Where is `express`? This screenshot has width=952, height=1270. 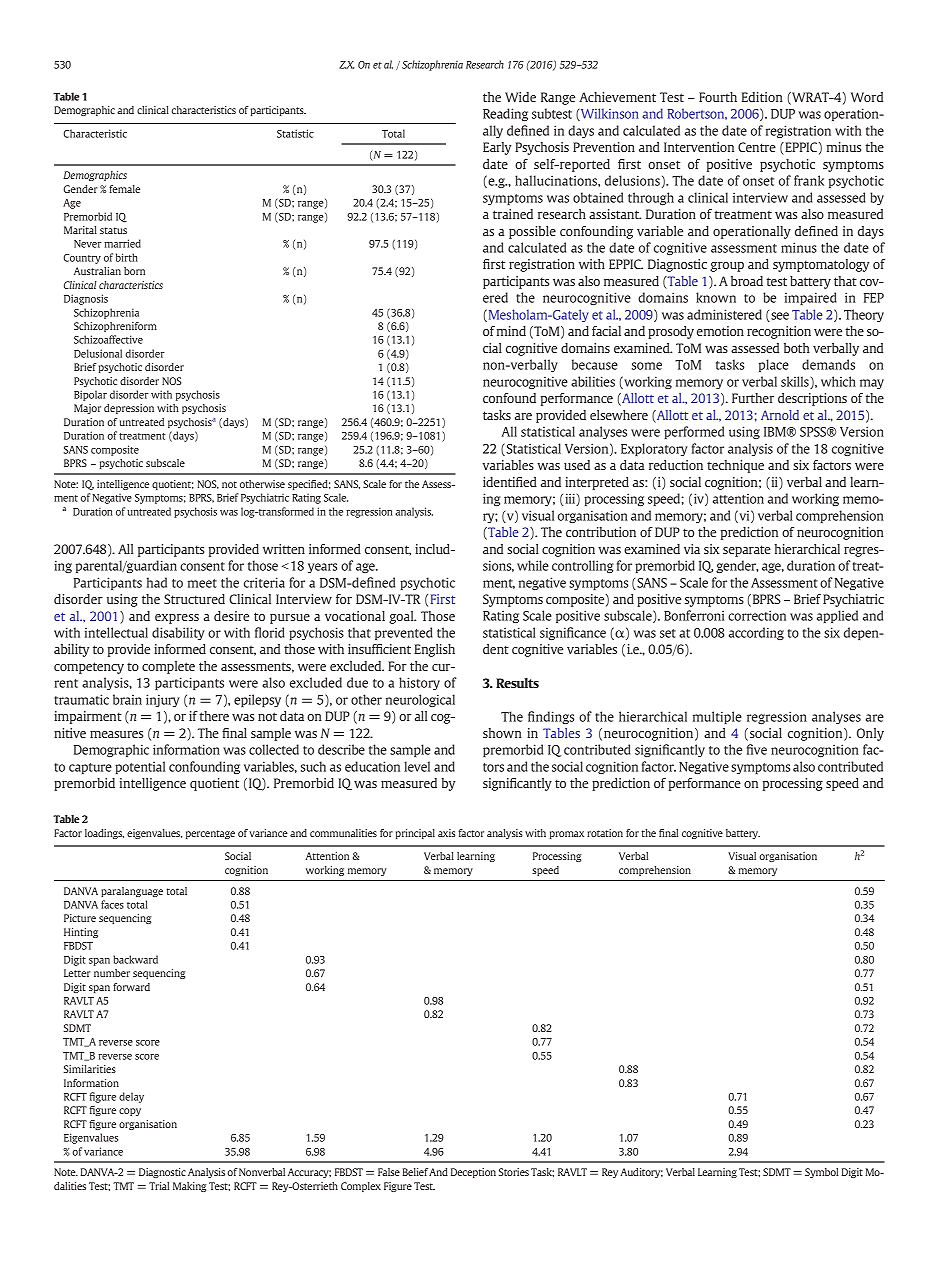 express is located at coordinates (177, 619).
